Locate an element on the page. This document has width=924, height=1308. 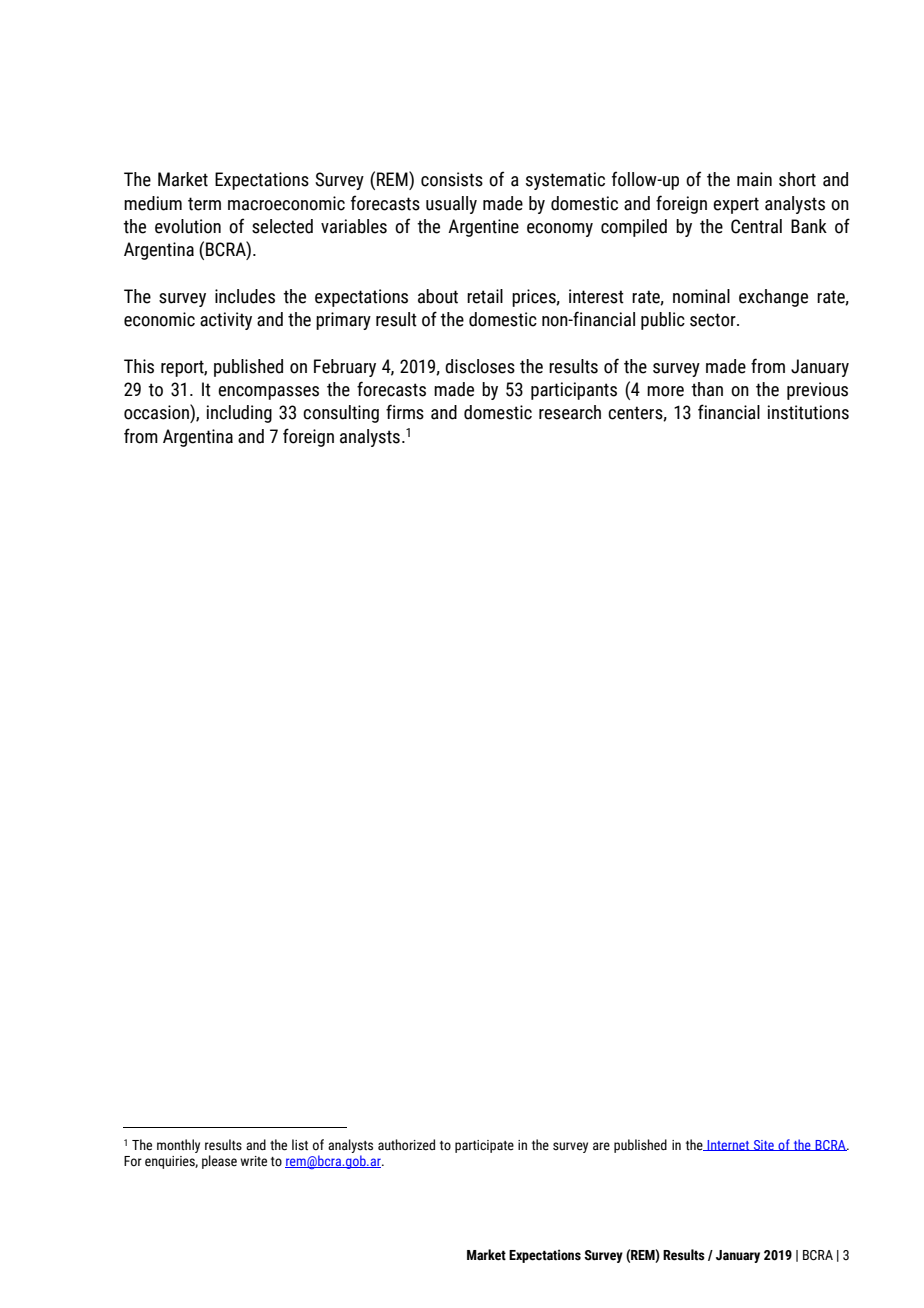
Argentine is located at coordinates (483, 228).
